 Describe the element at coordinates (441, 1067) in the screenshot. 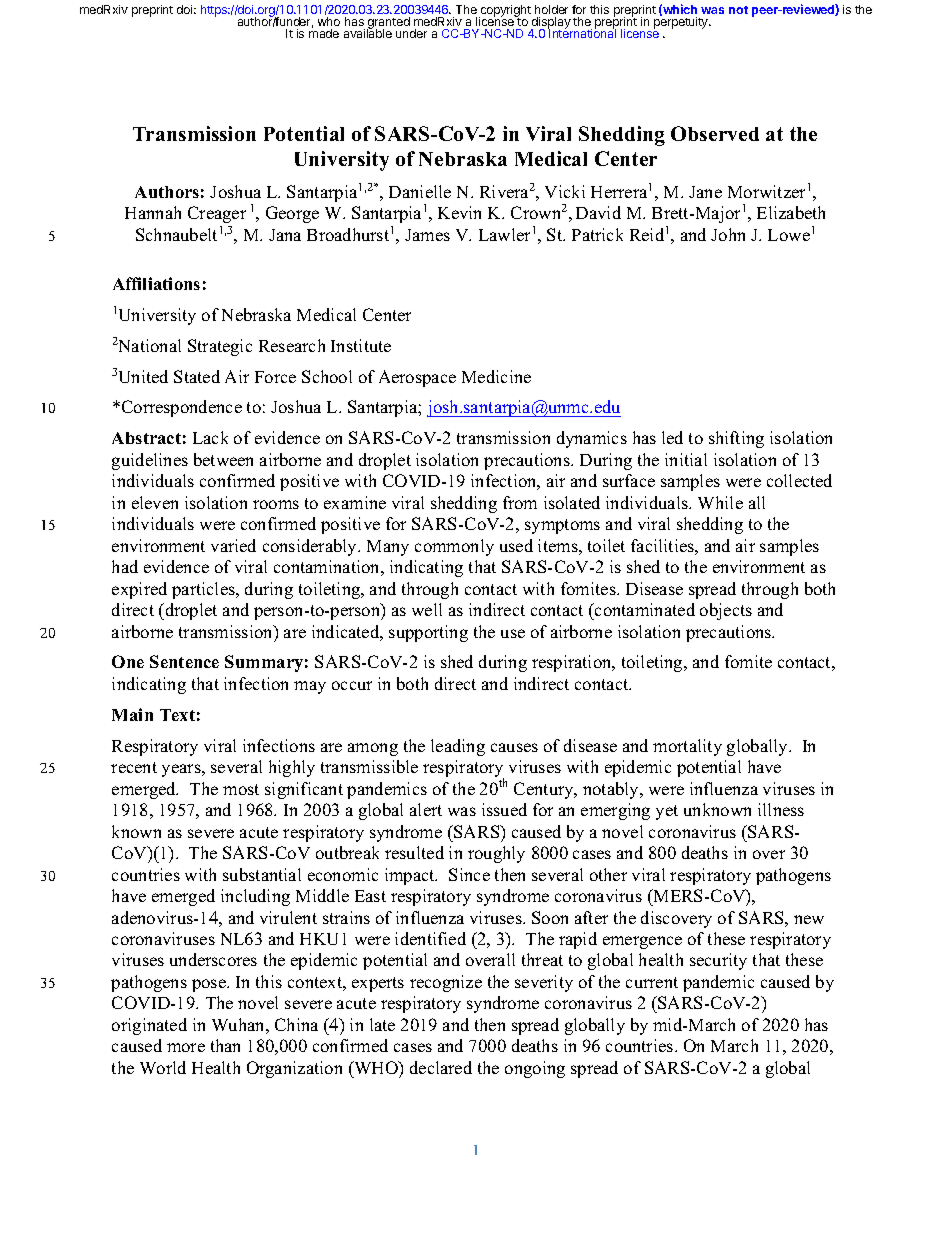

I see `declared` at that location.
